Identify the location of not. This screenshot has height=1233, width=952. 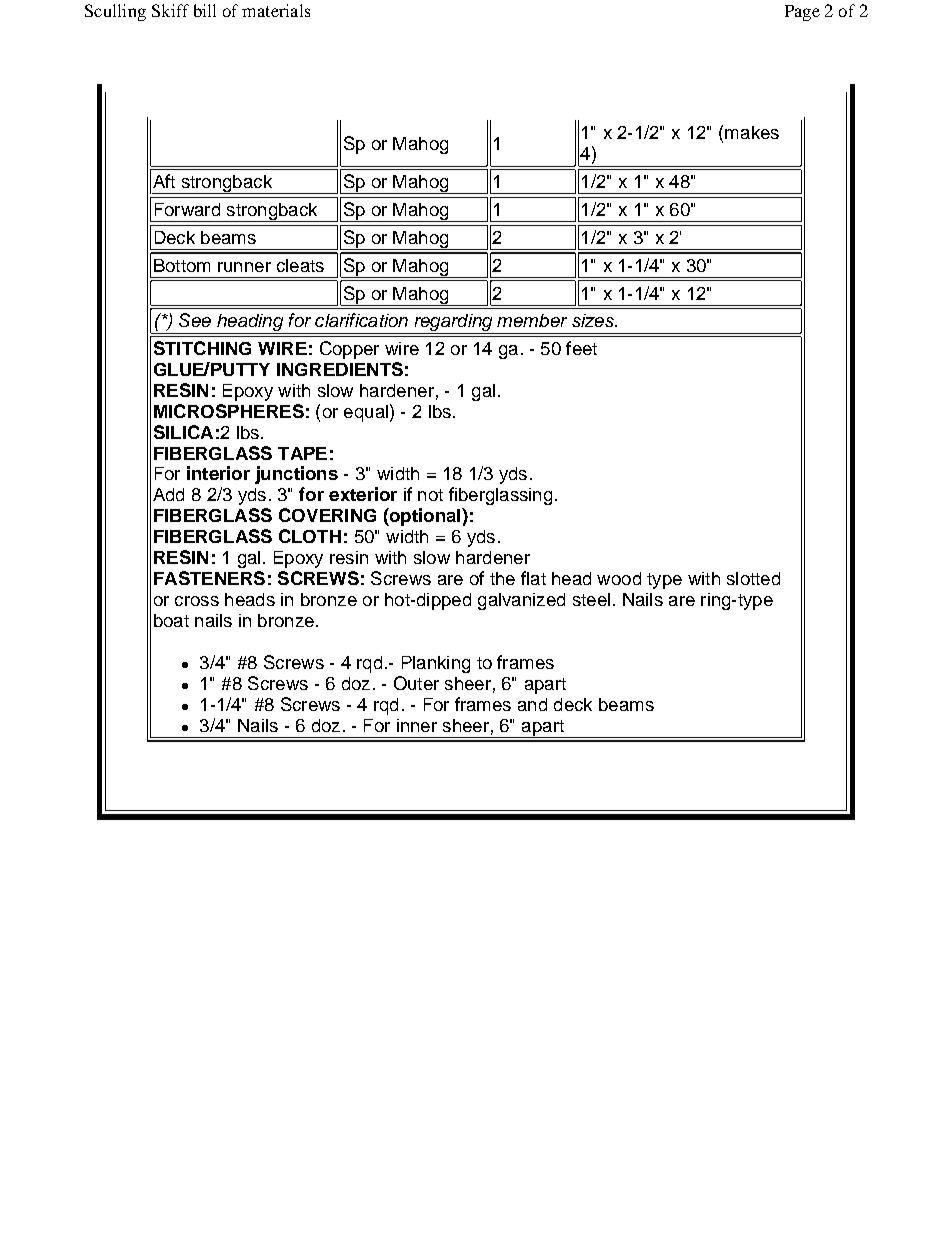
(430, 495).
